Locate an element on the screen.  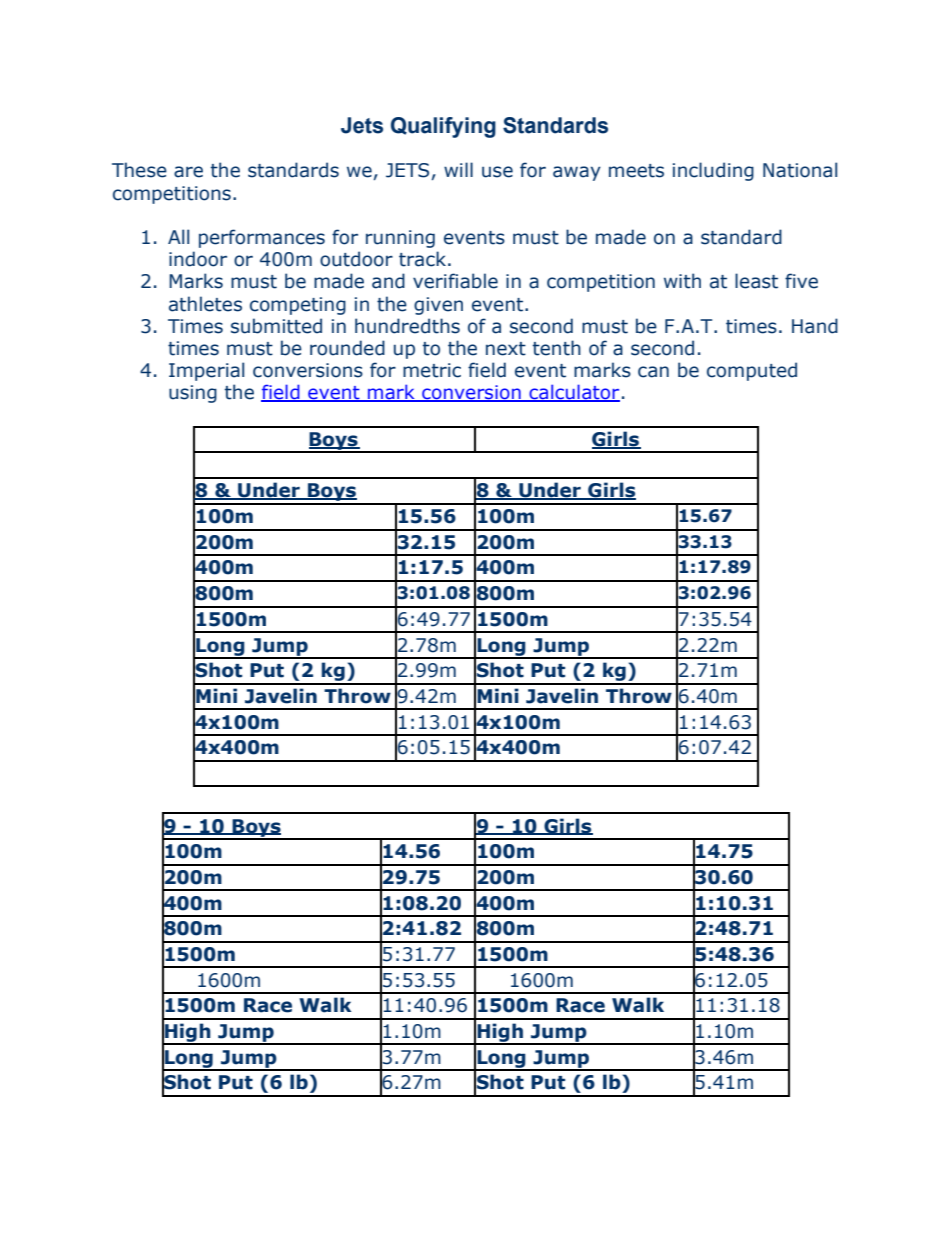
track is located at coordinates (424, 259).
